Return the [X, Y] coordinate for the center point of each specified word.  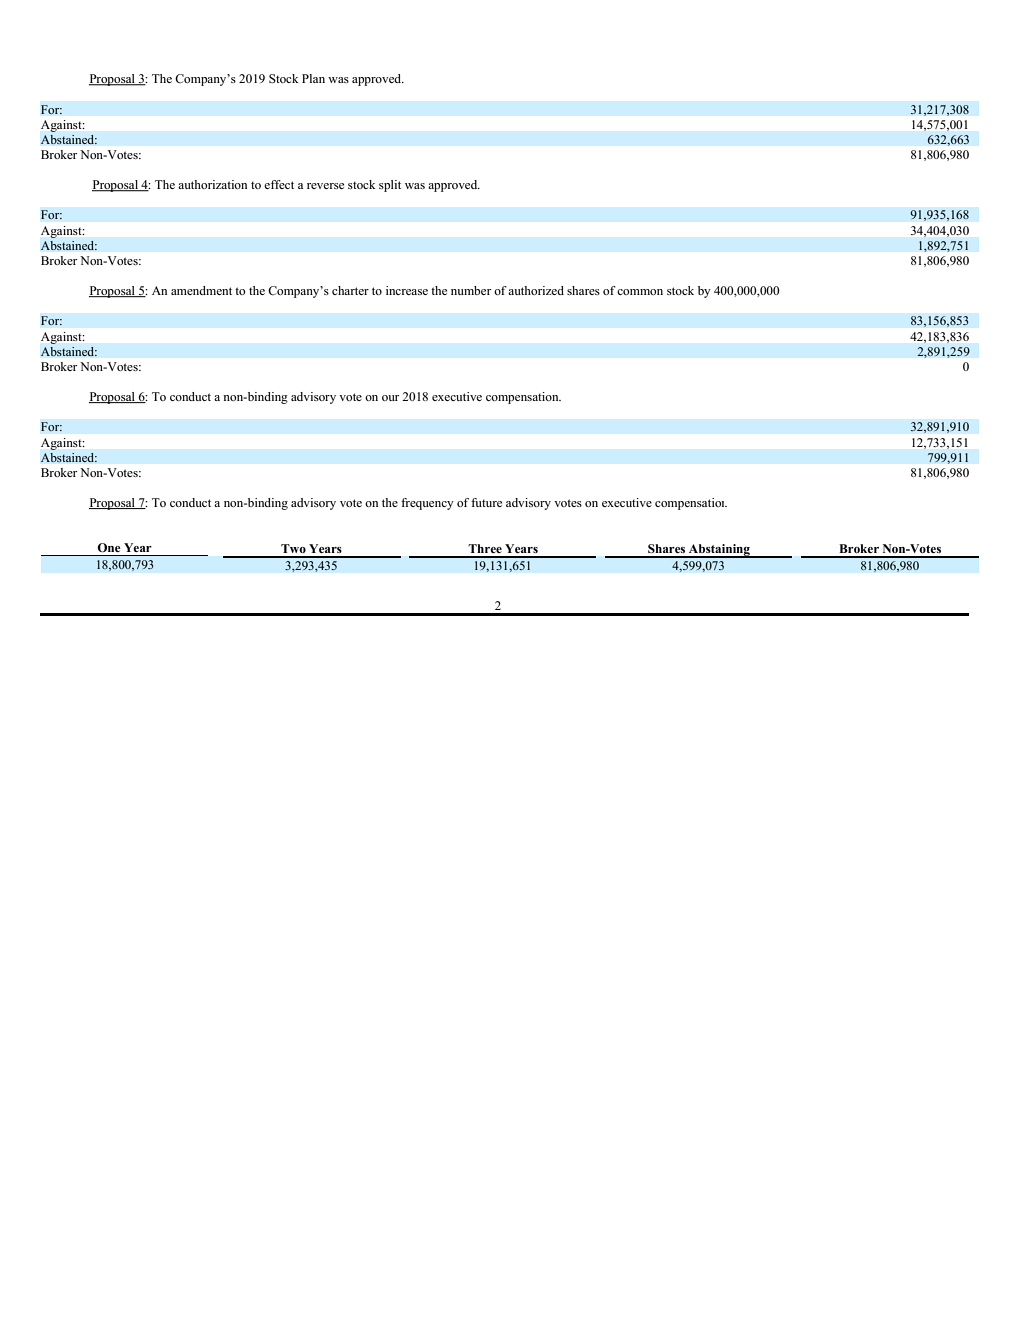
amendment [201, 290]
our [390, 398]
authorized [536, 290]
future [486, 502]
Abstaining [719, 551]
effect [279, 184]
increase [407, 290]
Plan [313, 78]
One [109, 547]
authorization [212, 184]
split [390, 186]
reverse [325, 186]
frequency [427, 504]
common [640, 292]
